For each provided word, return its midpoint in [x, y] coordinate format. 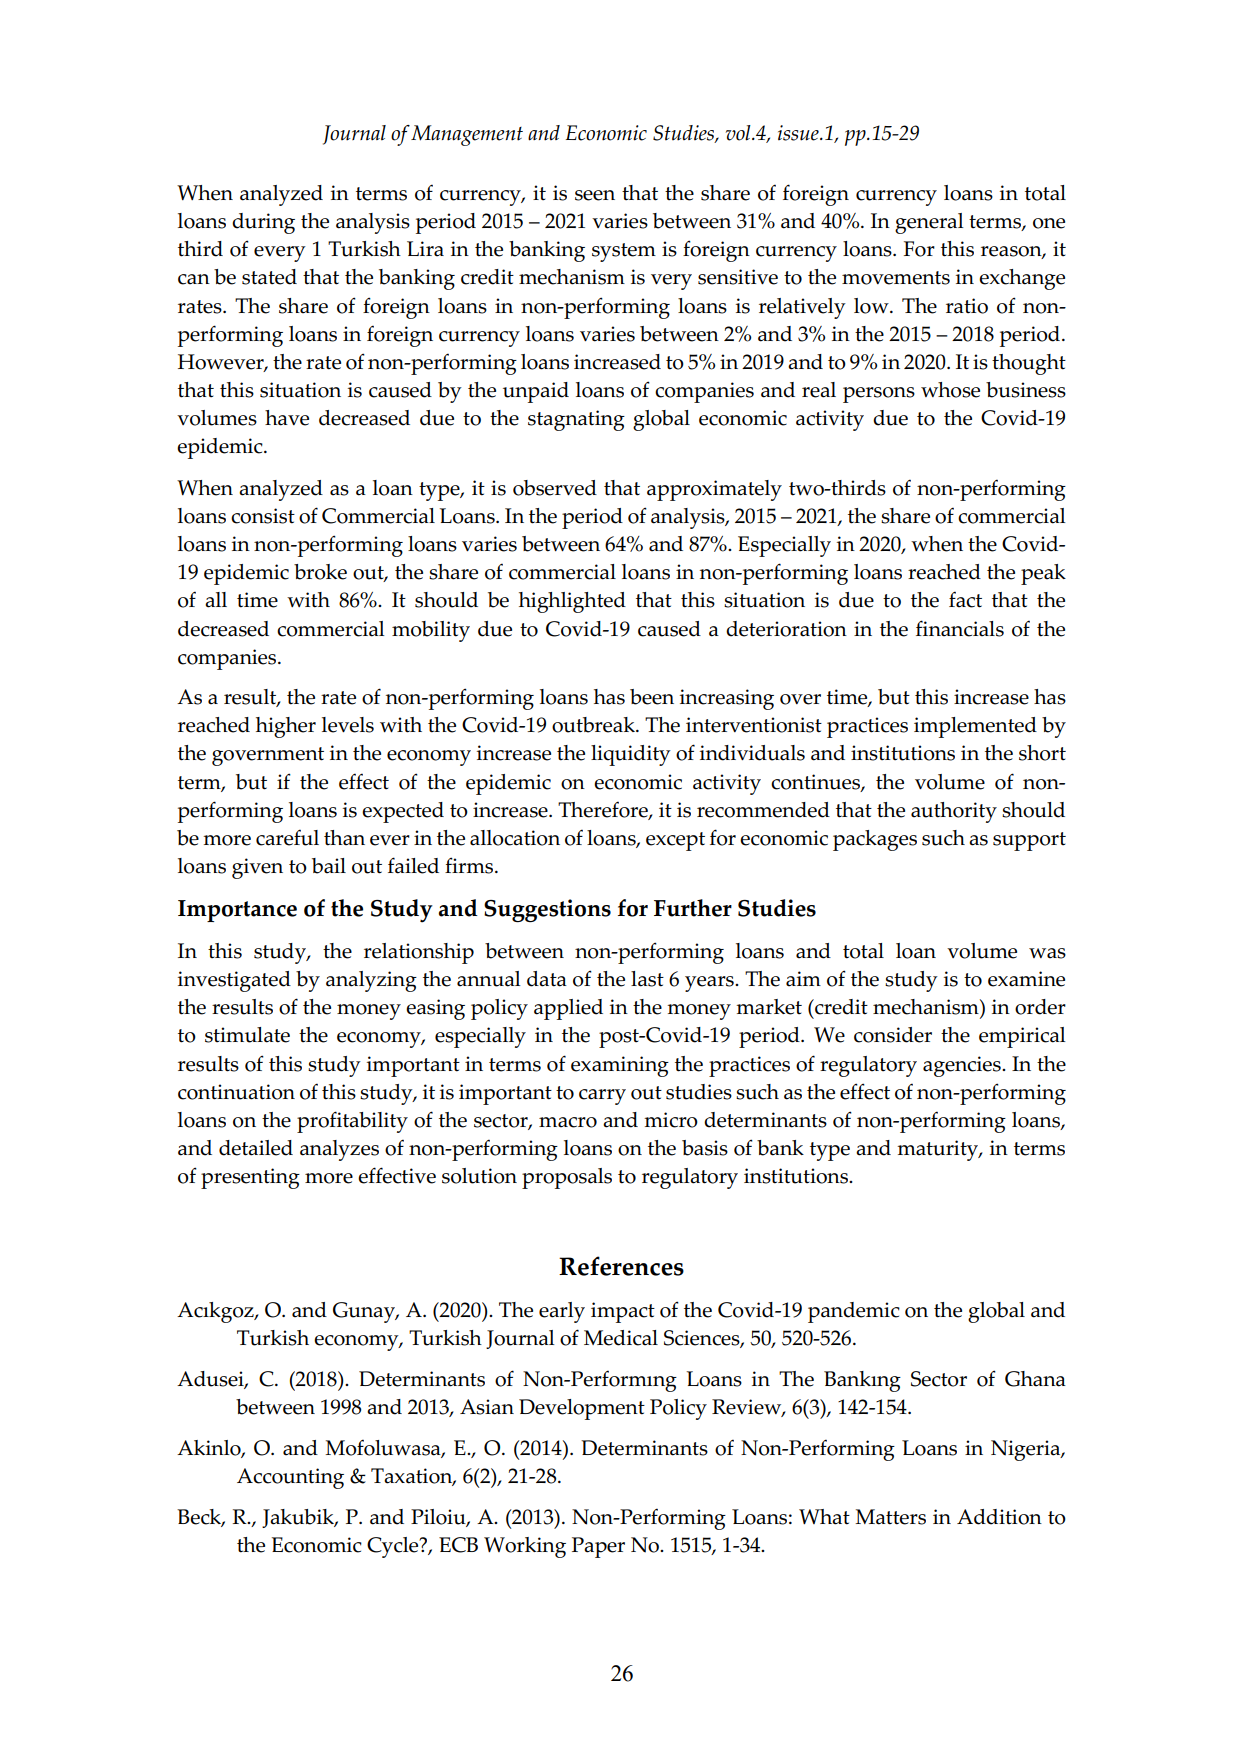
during [263, 223]
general [929, 223]
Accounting [290, 1478]
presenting [250, 1178]
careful [287, 837]
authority [954, 812]
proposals [567, 1178]
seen [595, 195]
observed [555, 488]
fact [965, 599]
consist [263, 516]
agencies [963, 1066]
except [675, 841]
